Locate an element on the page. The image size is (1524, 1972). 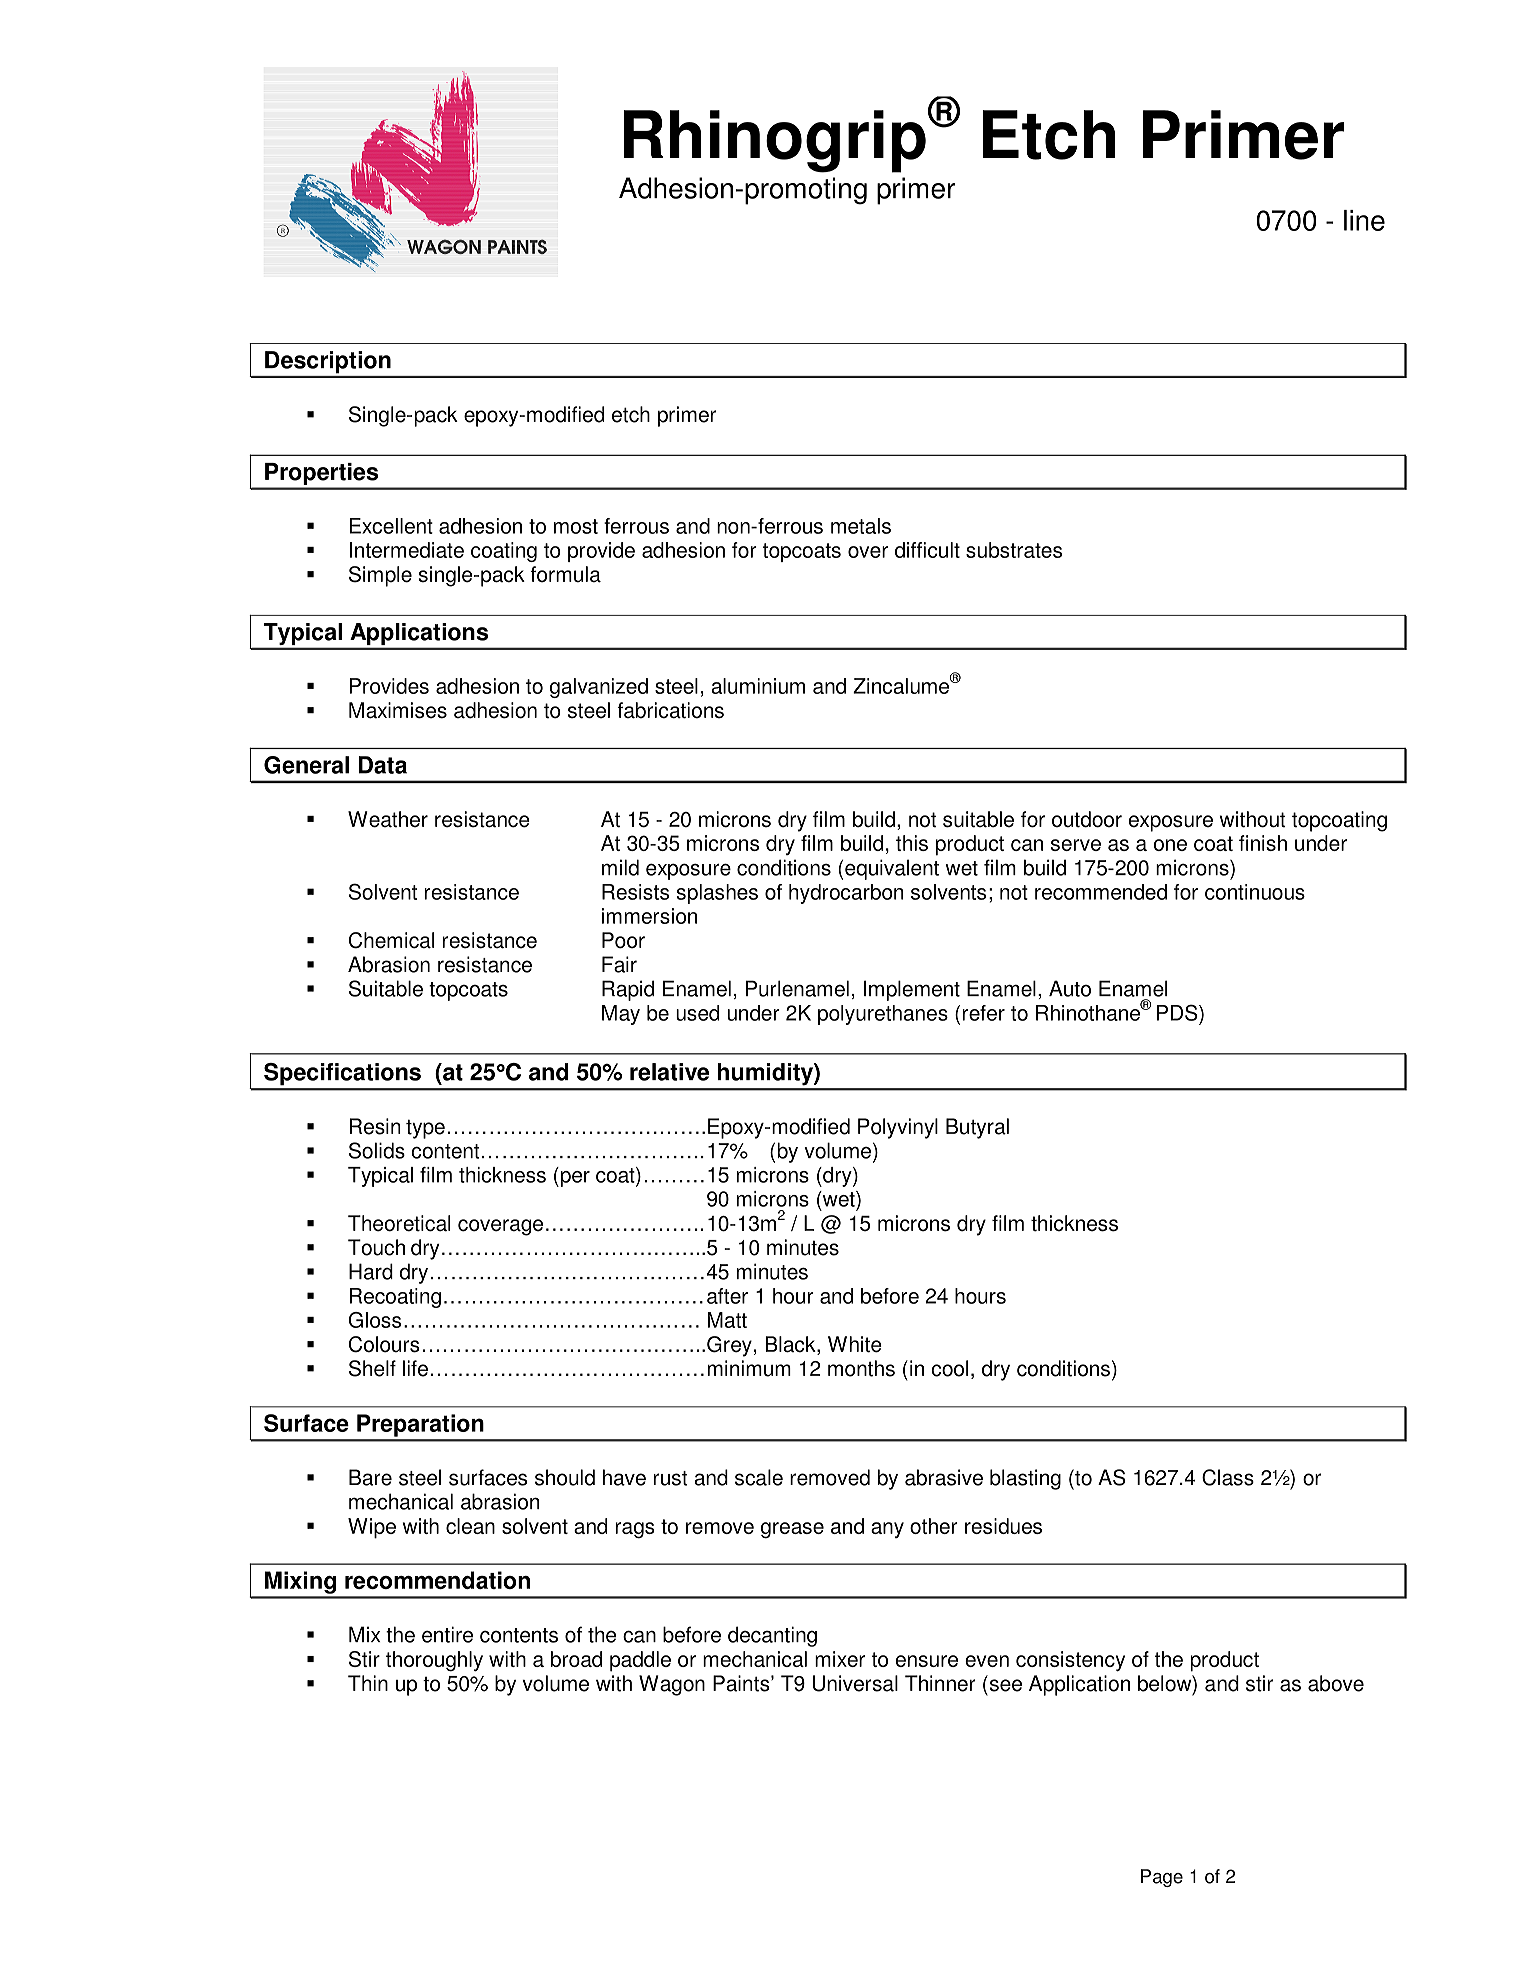
this is located at coordinates (912, 843).
